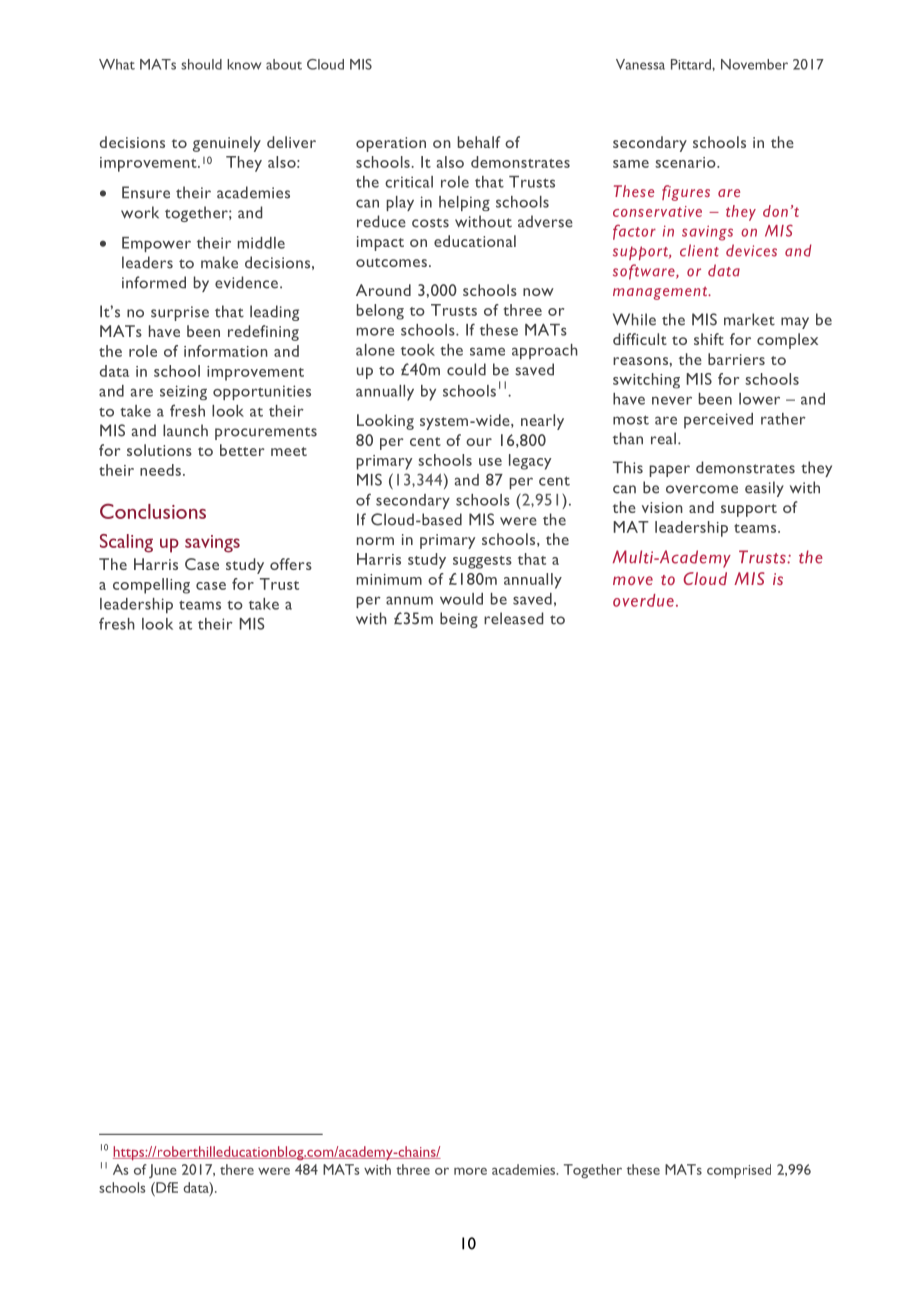 The image size is (924, 1308). I want to click on November, so click(754, 64).
